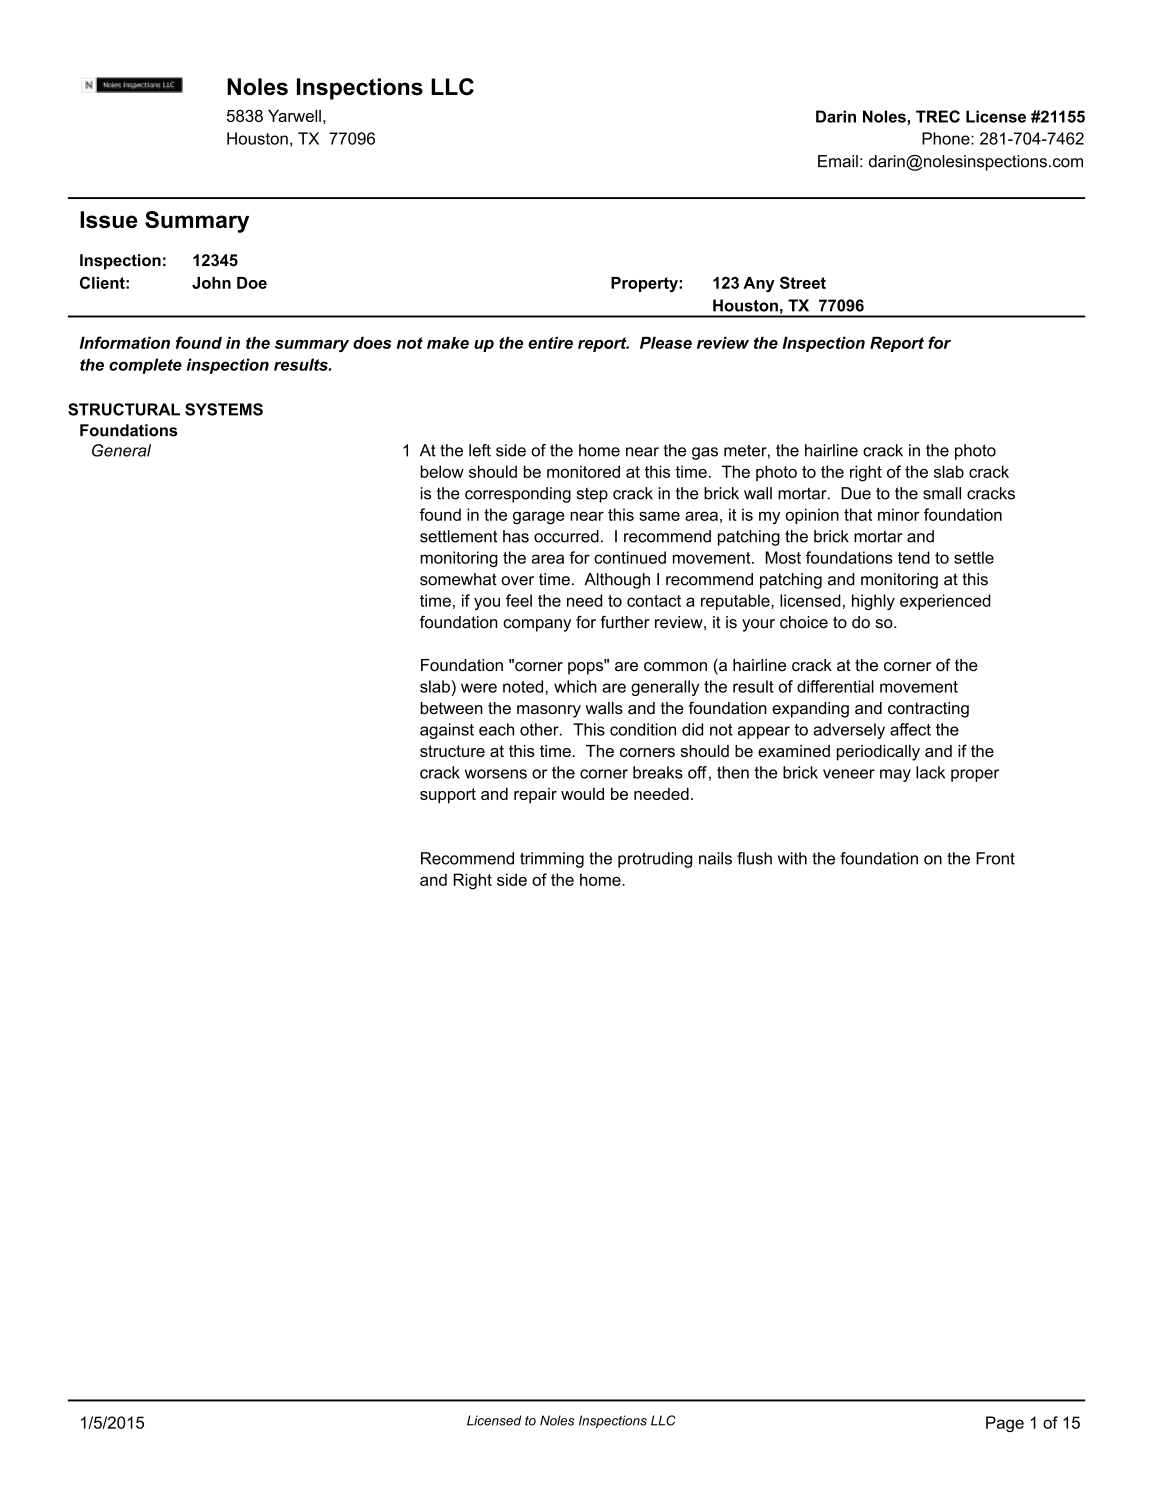 The image size is (1153, 1492). What do you see at coordinates (582, 793) in the page?
I see `would` at bounding box center [582, 793].
